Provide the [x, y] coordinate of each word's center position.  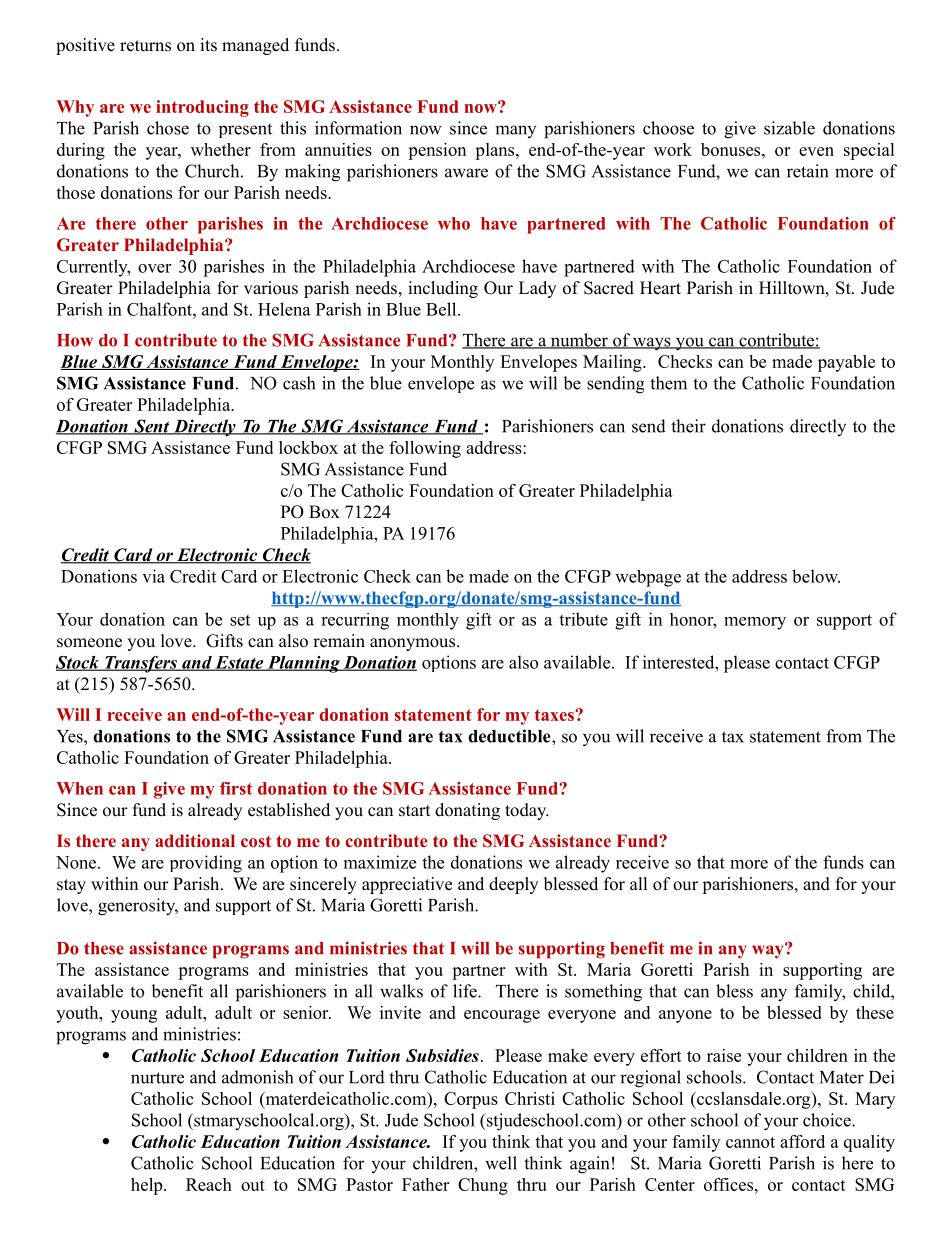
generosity [138, 907]
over [154, 268]
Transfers [140, 664]
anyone [685, 1016]
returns [145, 46]
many [515, 131]
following [425, 449]
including [443, 289]
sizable [789, 128]
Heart [660, 288]
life [466, 991]
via [153, 576]
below [816, 576]
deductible [510, 736]
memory [755, 623]
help [148, 1186]
